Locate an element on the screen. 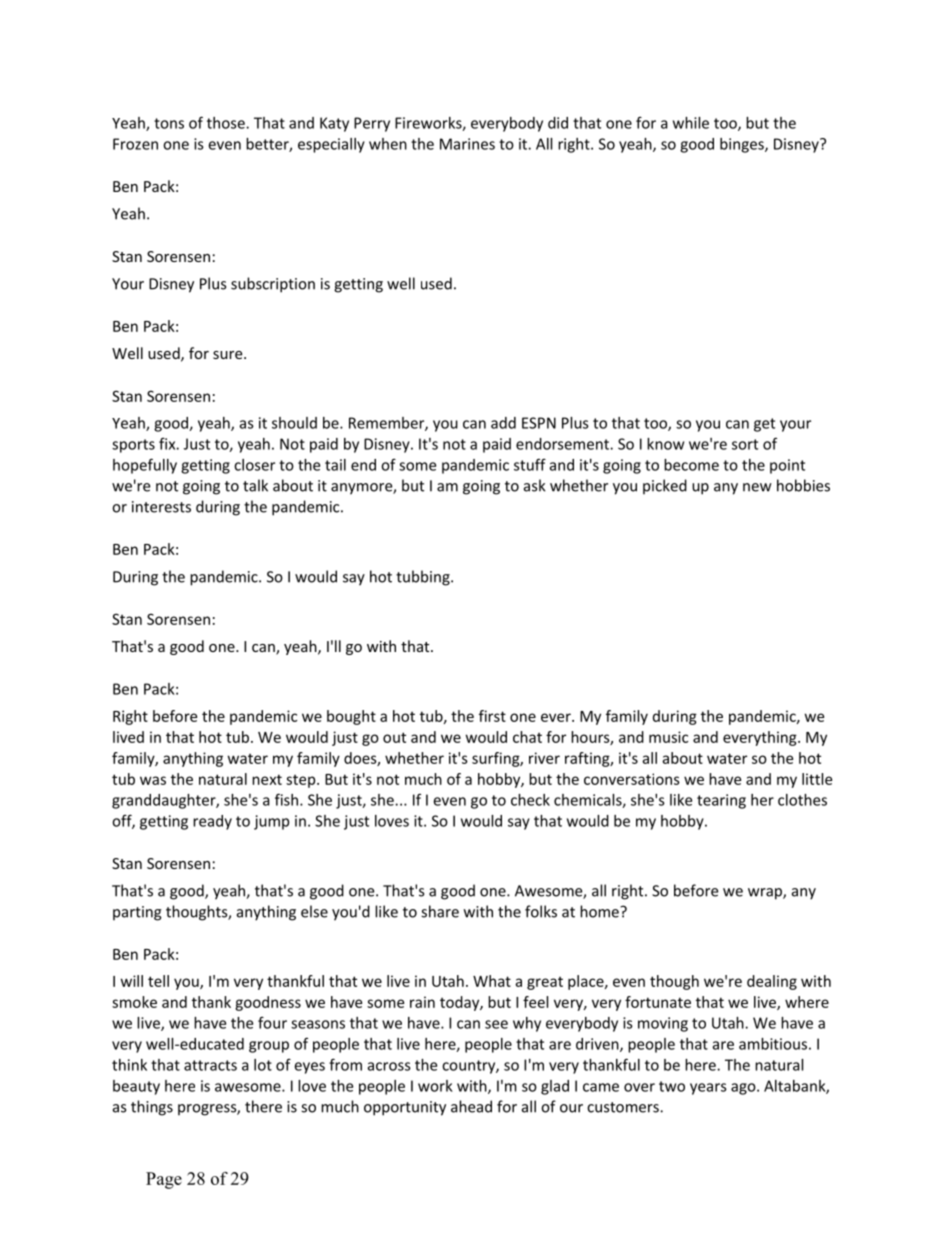 The image size is (952, 1233). Marines is located at coordinates (467, 144).
